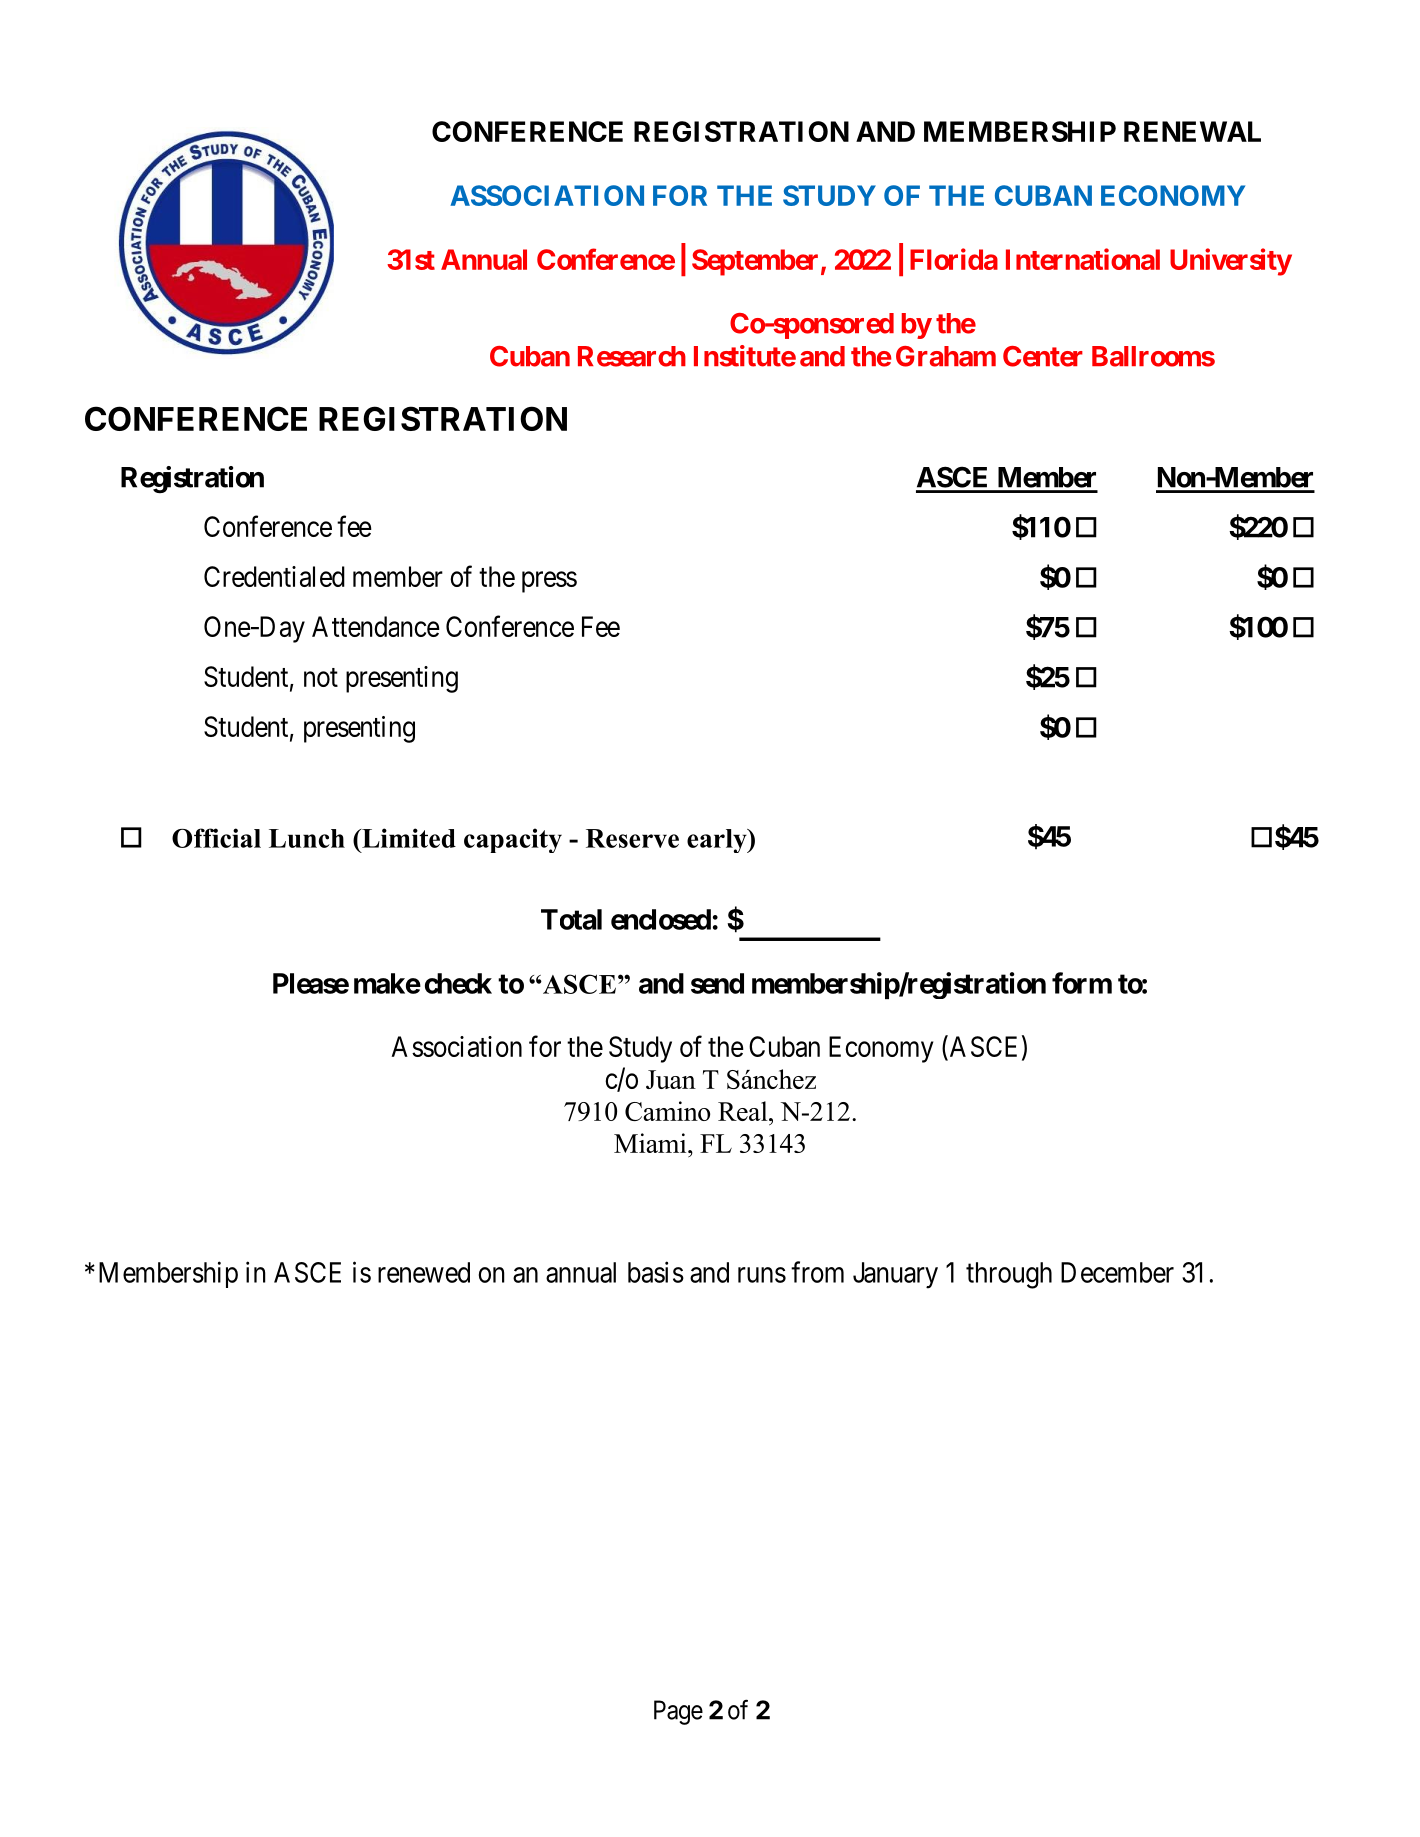 The height and width of the image is (1837, 1420). Describe the element at coordinates (678, 1712) in the image. I see `Page` at that location.
